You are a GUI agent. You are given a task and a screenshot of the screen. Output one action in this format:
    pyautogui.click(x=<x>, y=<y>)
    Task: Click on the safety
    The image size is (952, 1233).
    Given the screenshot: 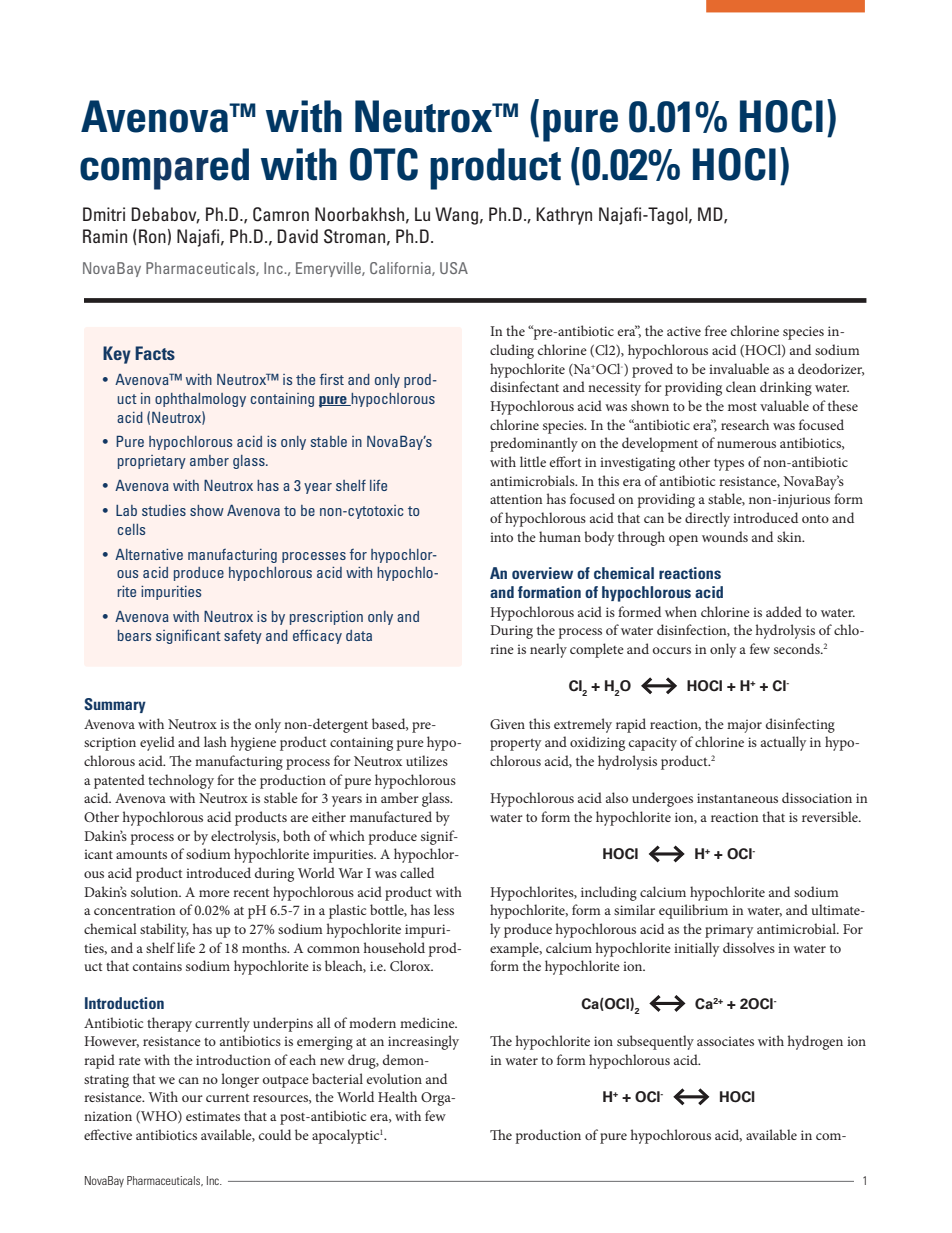 What is the action you would take?
    pyautogui.click(x=243, y=637)
